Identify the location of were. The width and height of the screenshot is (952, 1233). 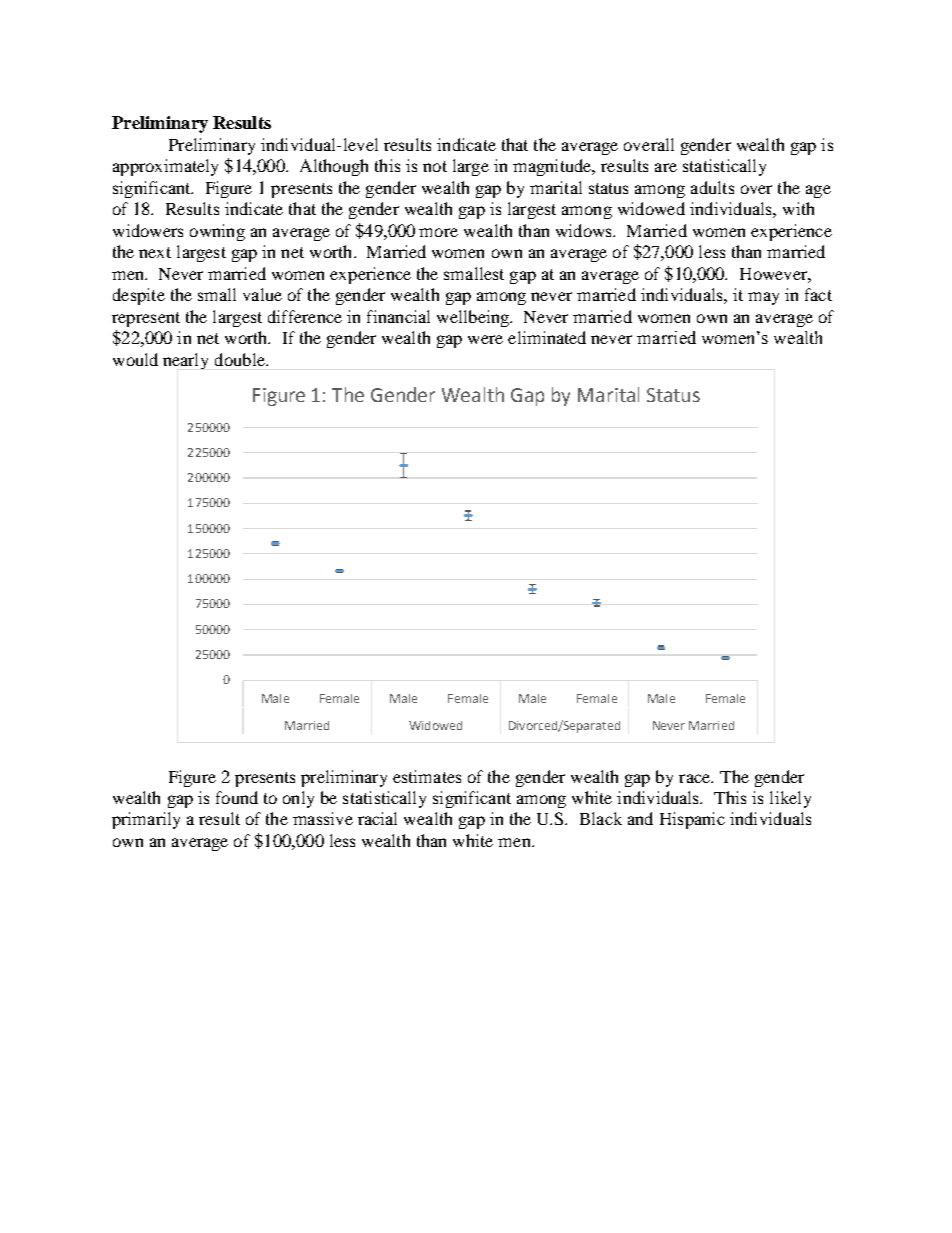
(485, 339).
